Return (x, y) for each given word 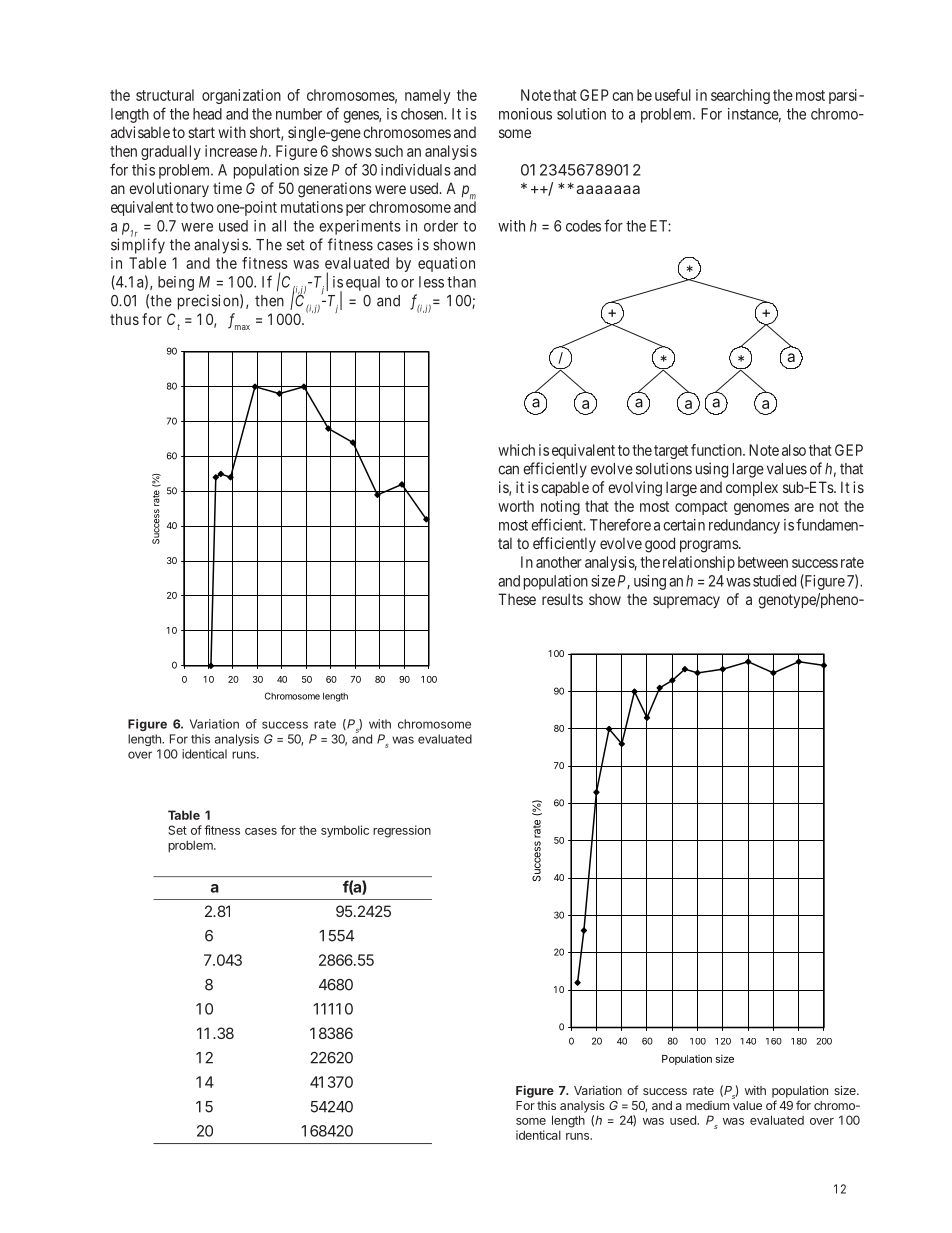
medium (707, 1105)
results (562, 599)
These (517, 599)
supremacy (686, 602)
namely (427, 96)
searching (740, 96)
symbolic (345, 831)
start (201, 132)
